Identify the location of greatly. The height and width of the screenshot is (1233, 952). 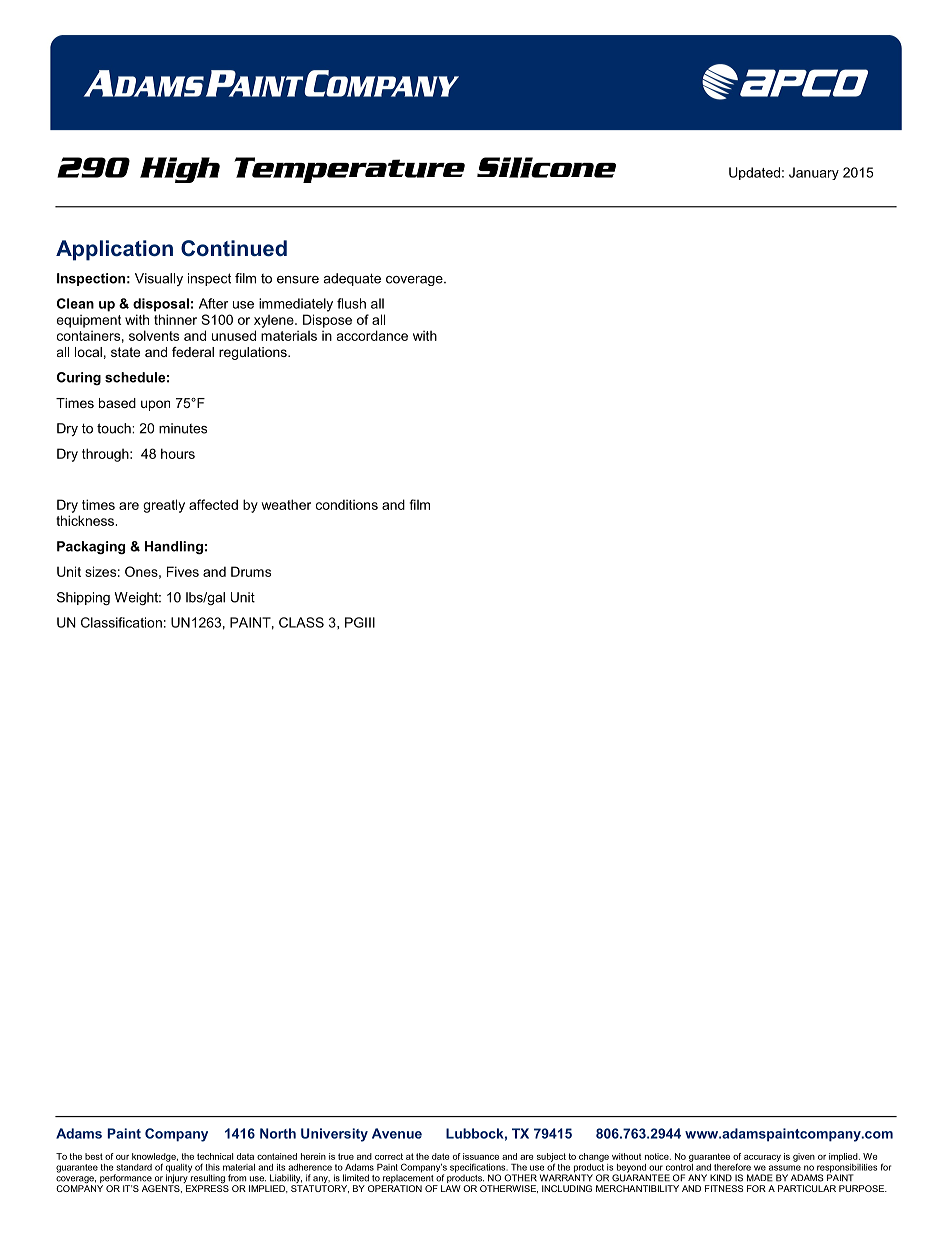
(164, 506).
